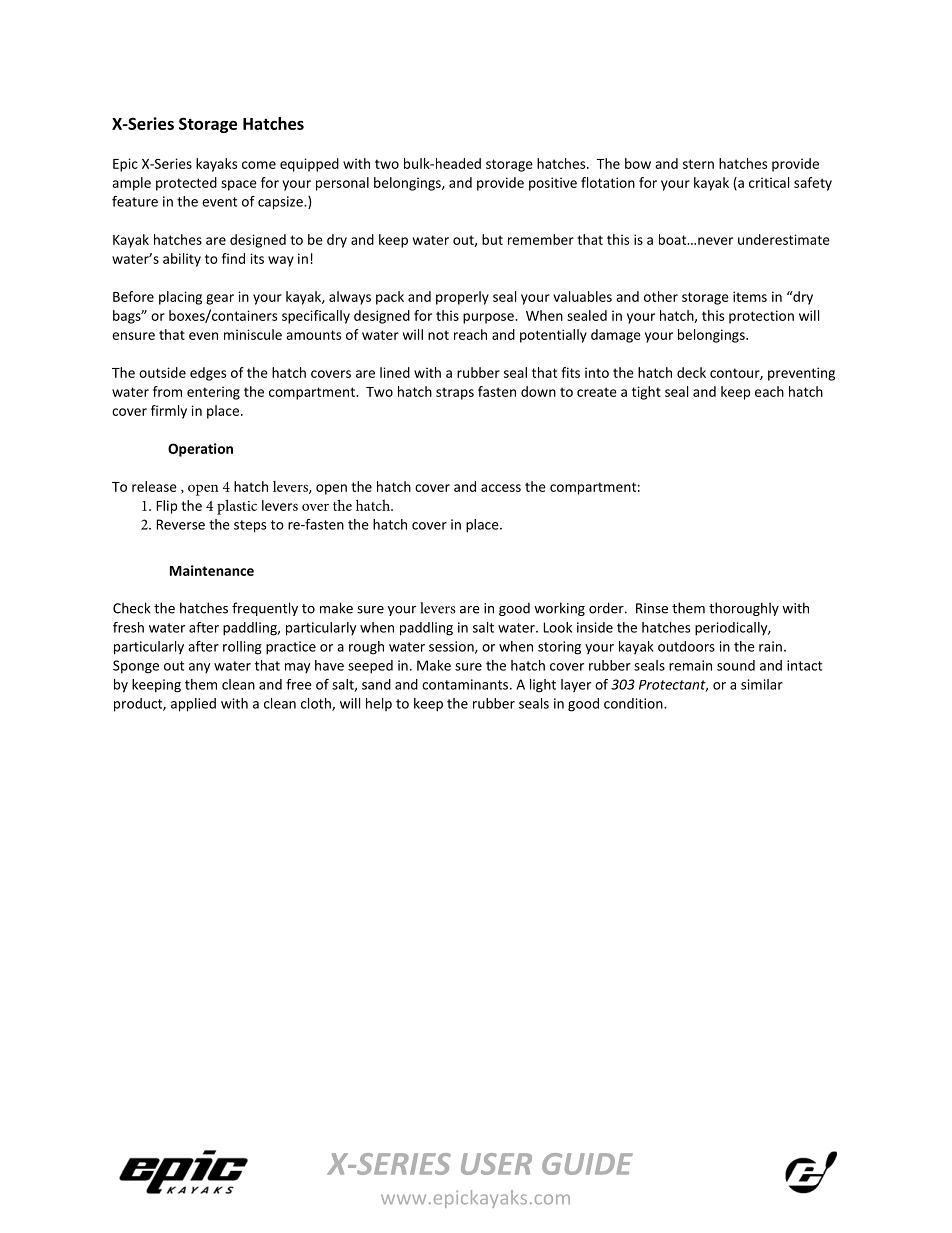 This screenshot has height=1233, width=952. What do you see at coordinates (492, 239) in the screenshot?
I see `but` at bounding box center [492, 239].
